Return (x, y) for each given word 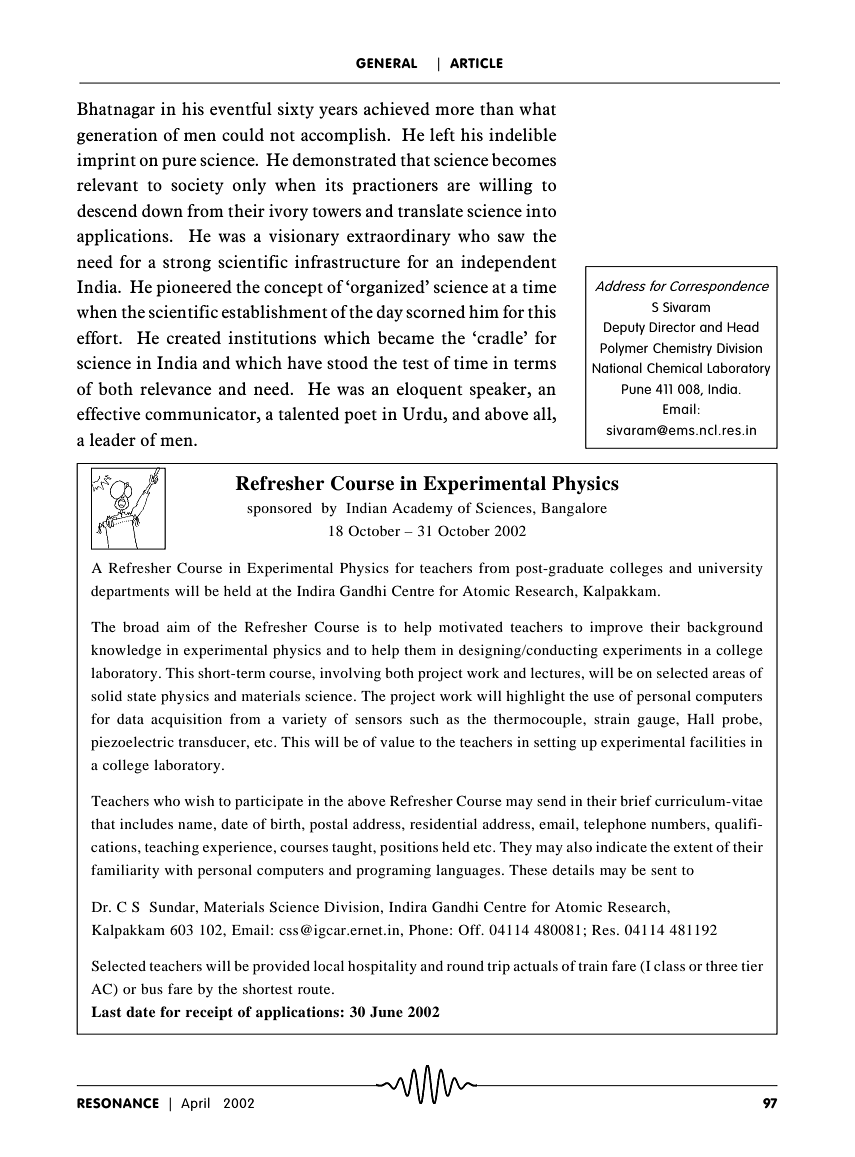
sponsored (279, 509)
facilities (718, 741)
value (397, 741)
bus (152, 988)
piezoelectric (132, 743)
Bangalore (574, 509)
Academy (422, 509)
